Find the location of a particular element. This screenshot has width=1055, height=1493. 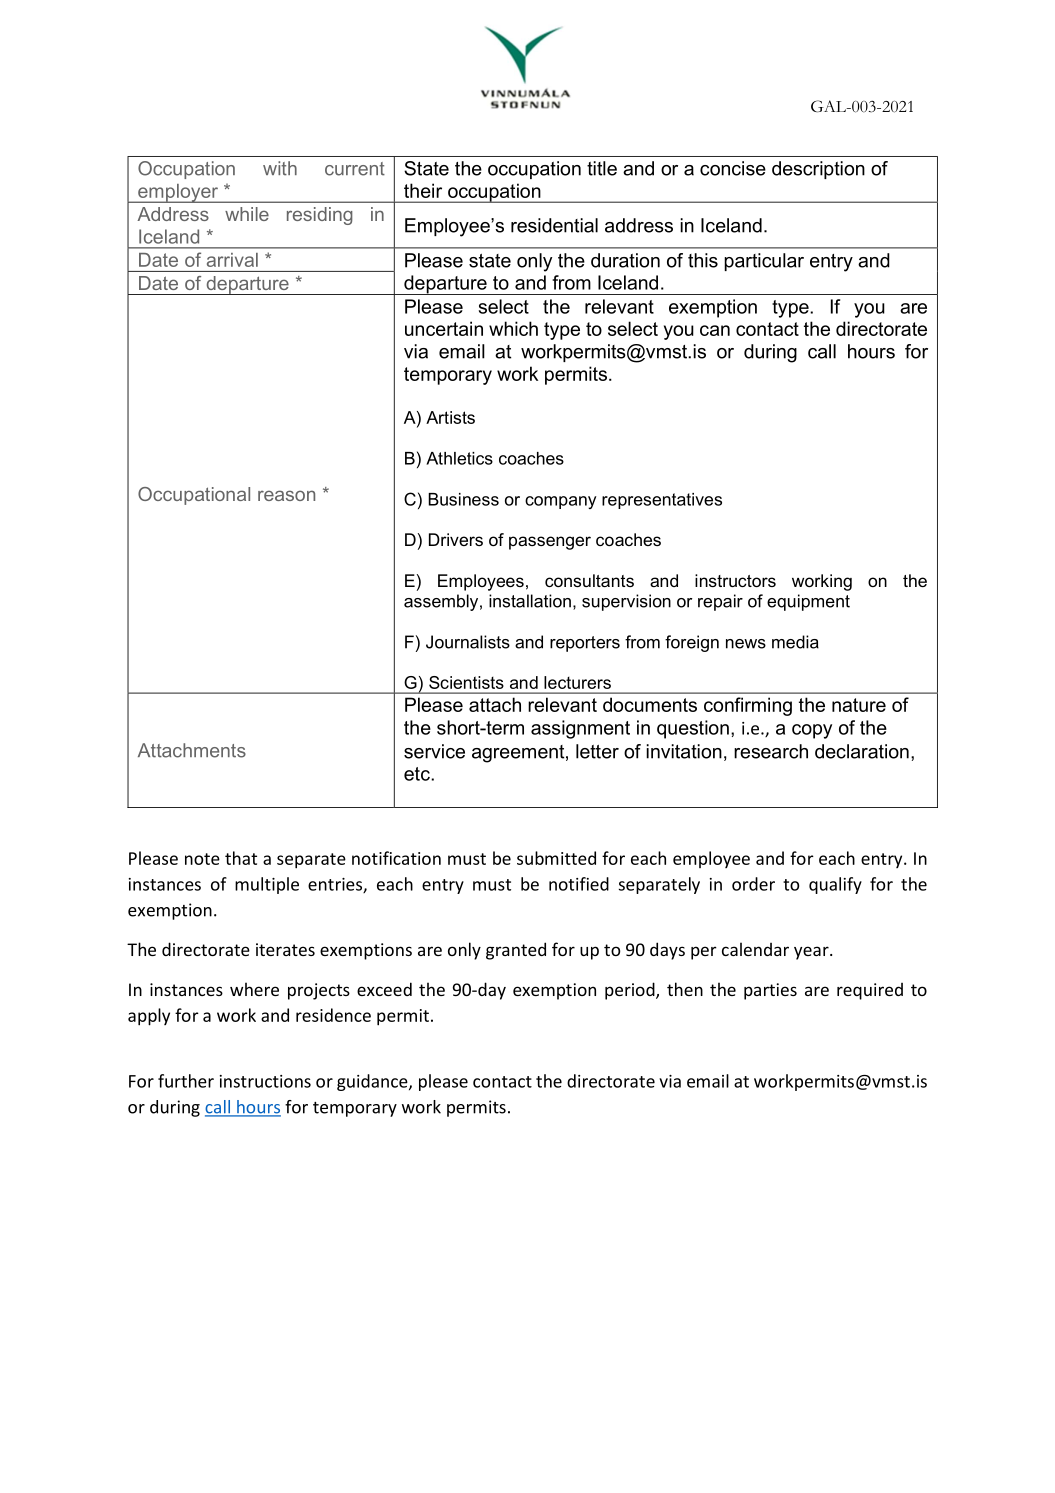

Journalists is located at coordinates (468, 642).
